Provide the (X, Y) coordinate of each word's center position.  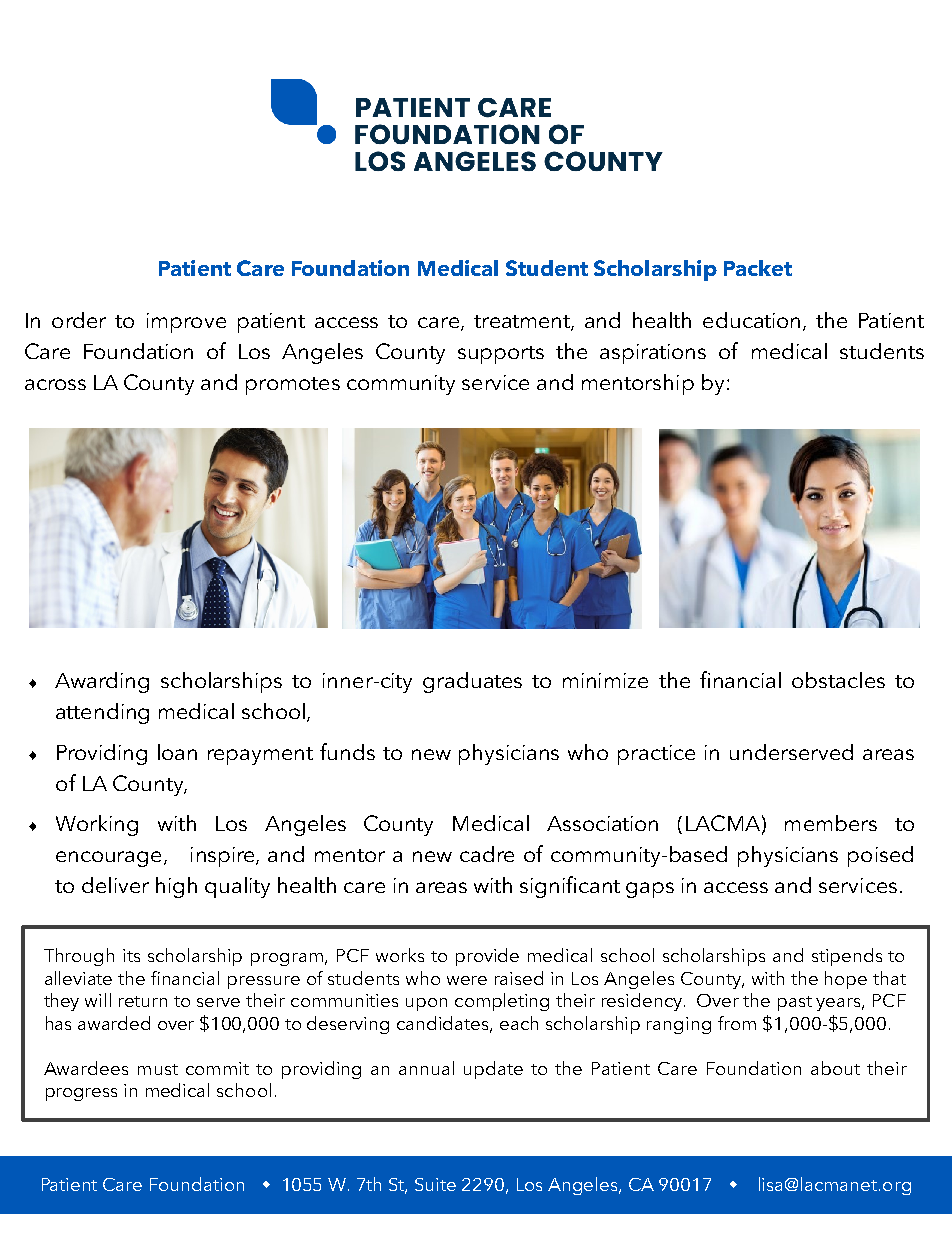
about (835, 1068)
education (751, 320)
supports (501, 355)
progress (81, 1094)
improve (186, 323)
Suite (435, 1184)
